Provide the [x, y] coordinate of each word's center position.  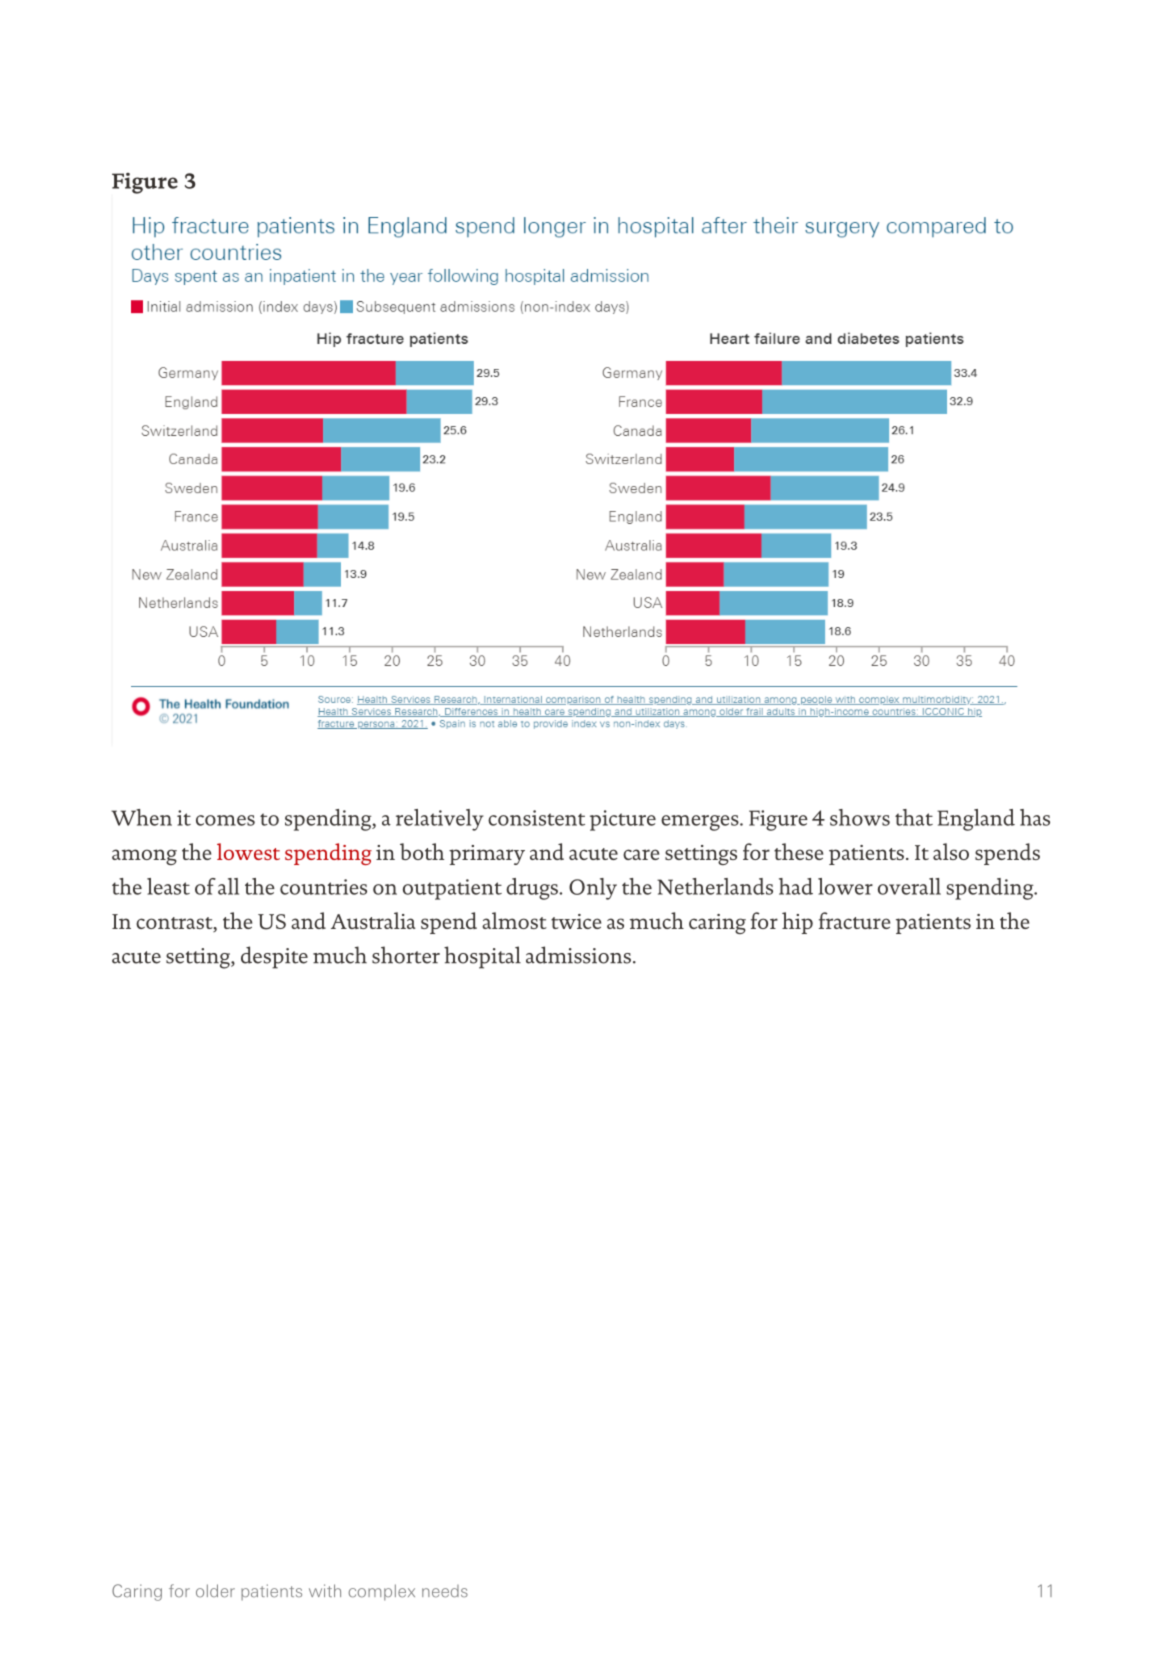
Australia [373, 920]
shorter [406, 955]
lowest [248, 851]
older [215, 1591]
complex [382, 1592]
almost [514, 920]
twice [576, 921]
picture [623, 820]
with [325, 1590]
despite [274, 957]
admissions [580, 955]
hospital [482, 957]
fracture [854, 920]
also [951, 851]
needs [445, 1591]
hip [797, 923]
